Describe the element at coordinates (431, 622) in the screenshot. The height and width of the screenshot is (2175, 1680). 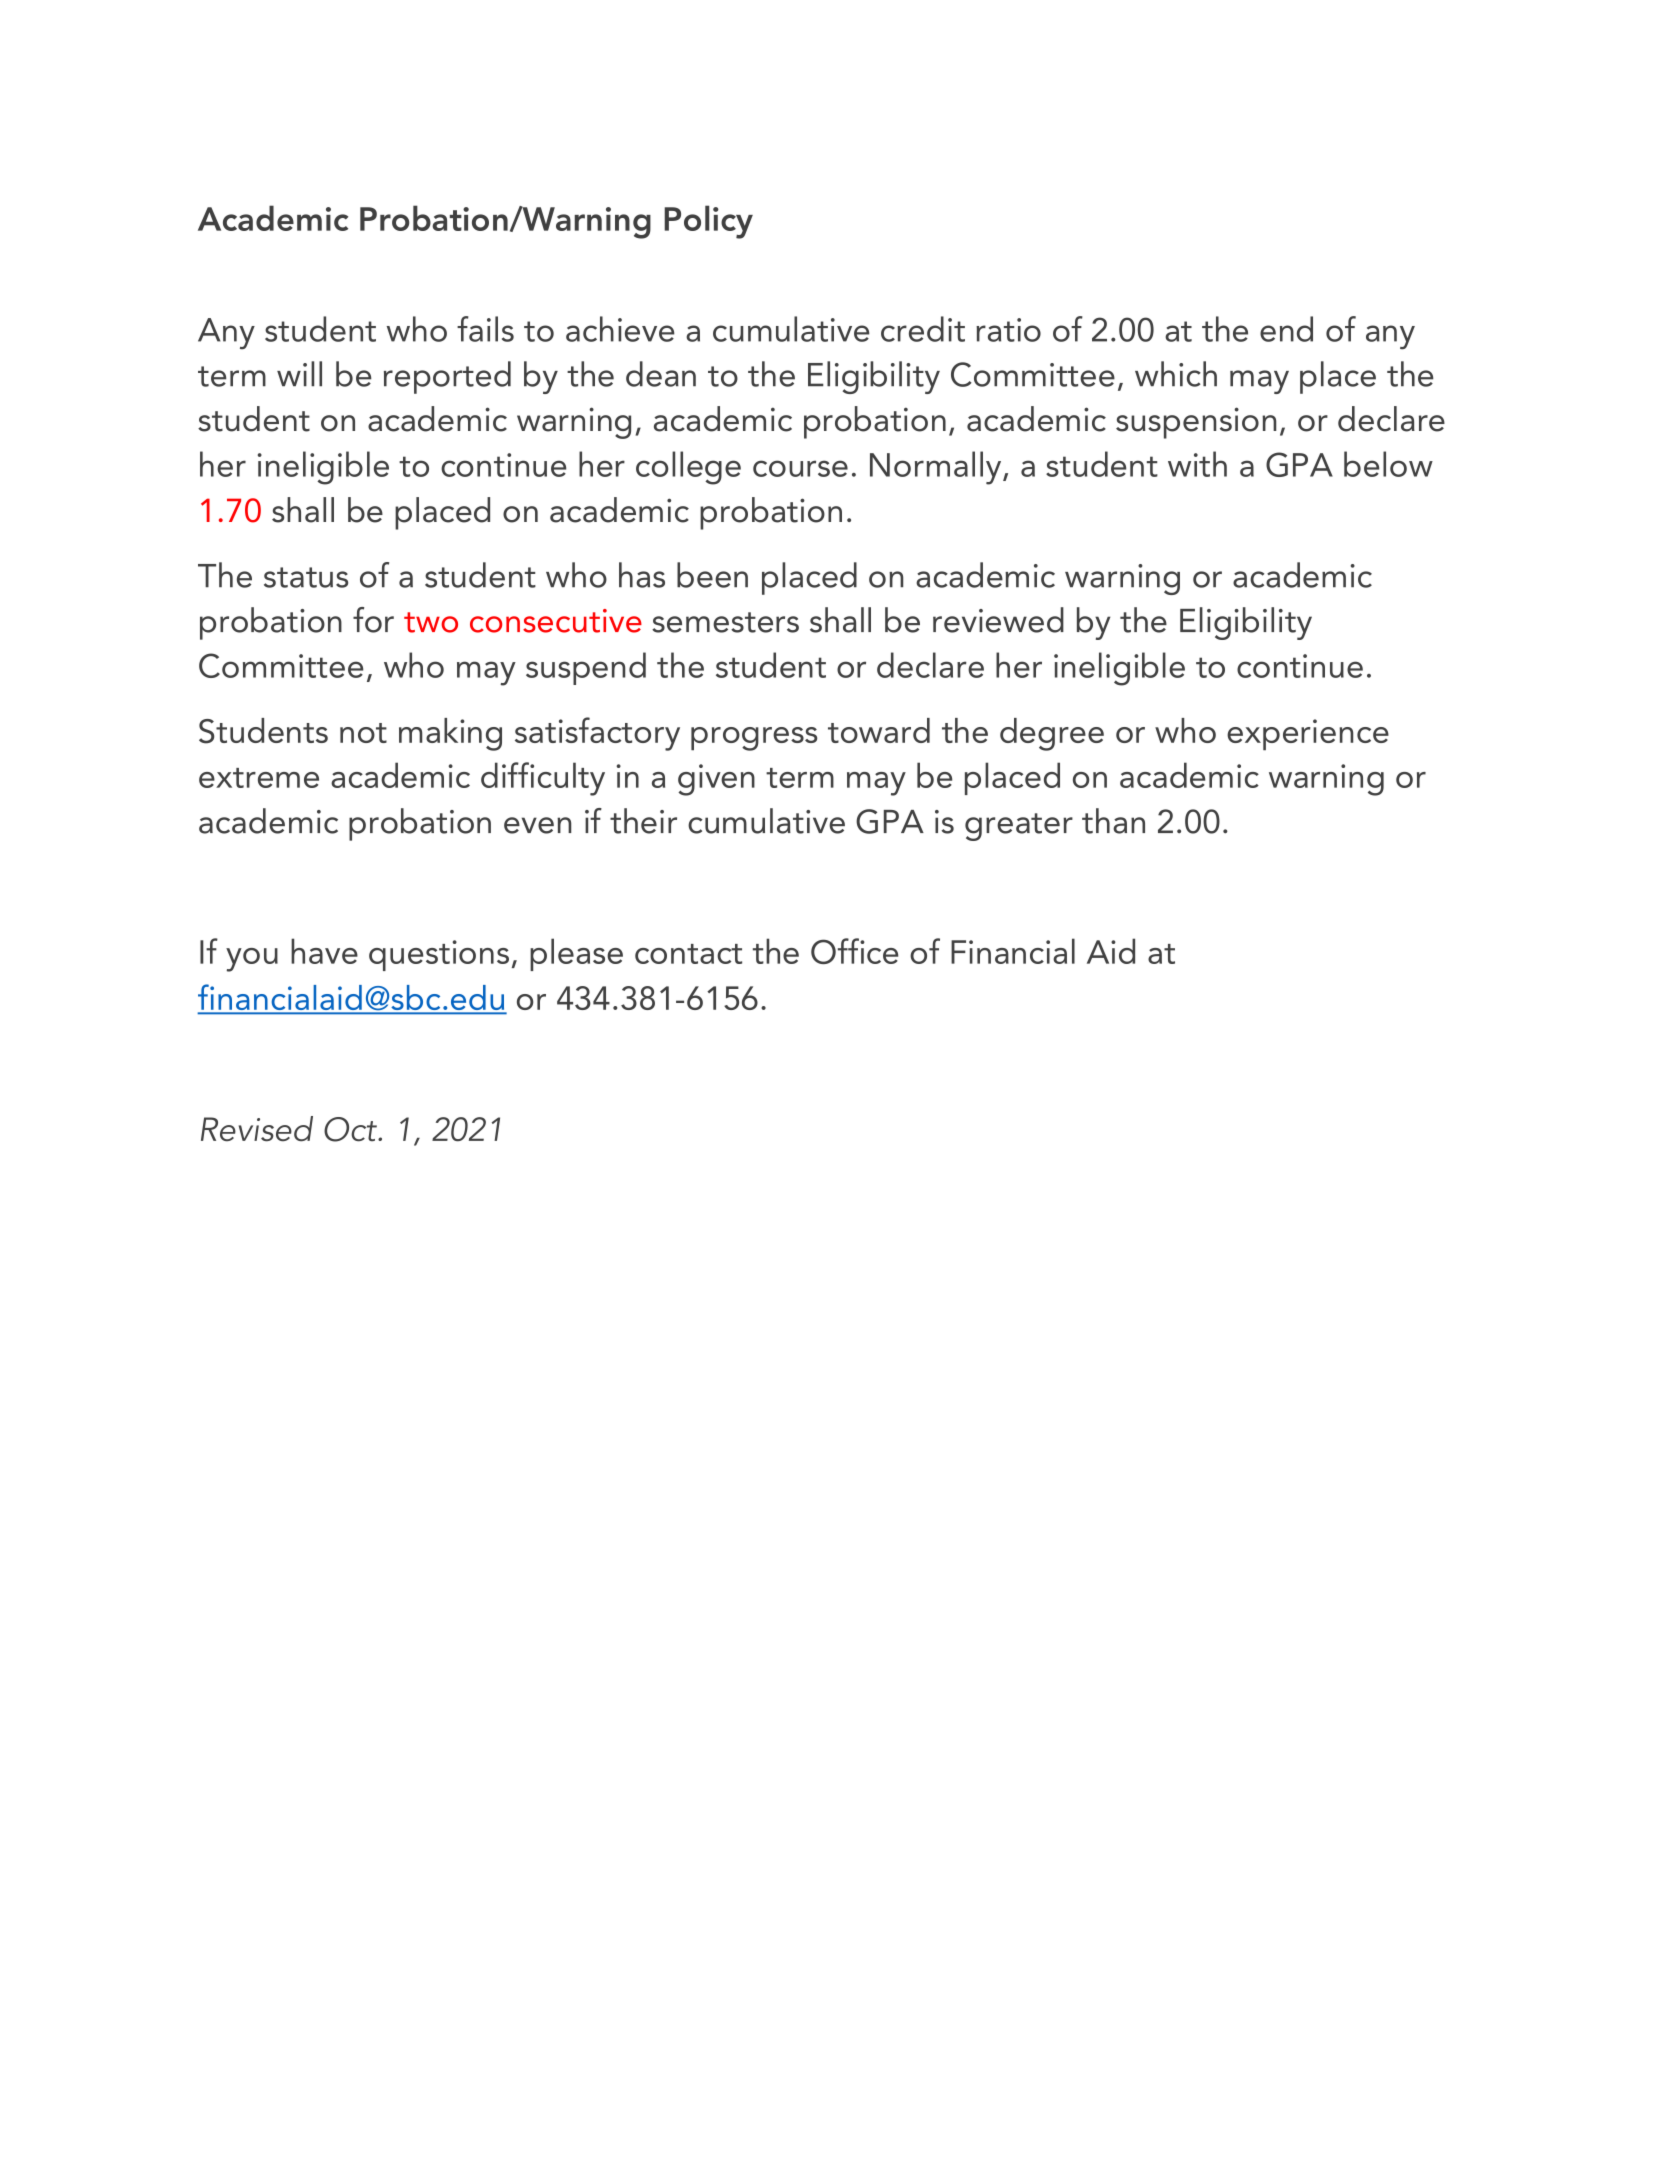
I see `two` at that location.
